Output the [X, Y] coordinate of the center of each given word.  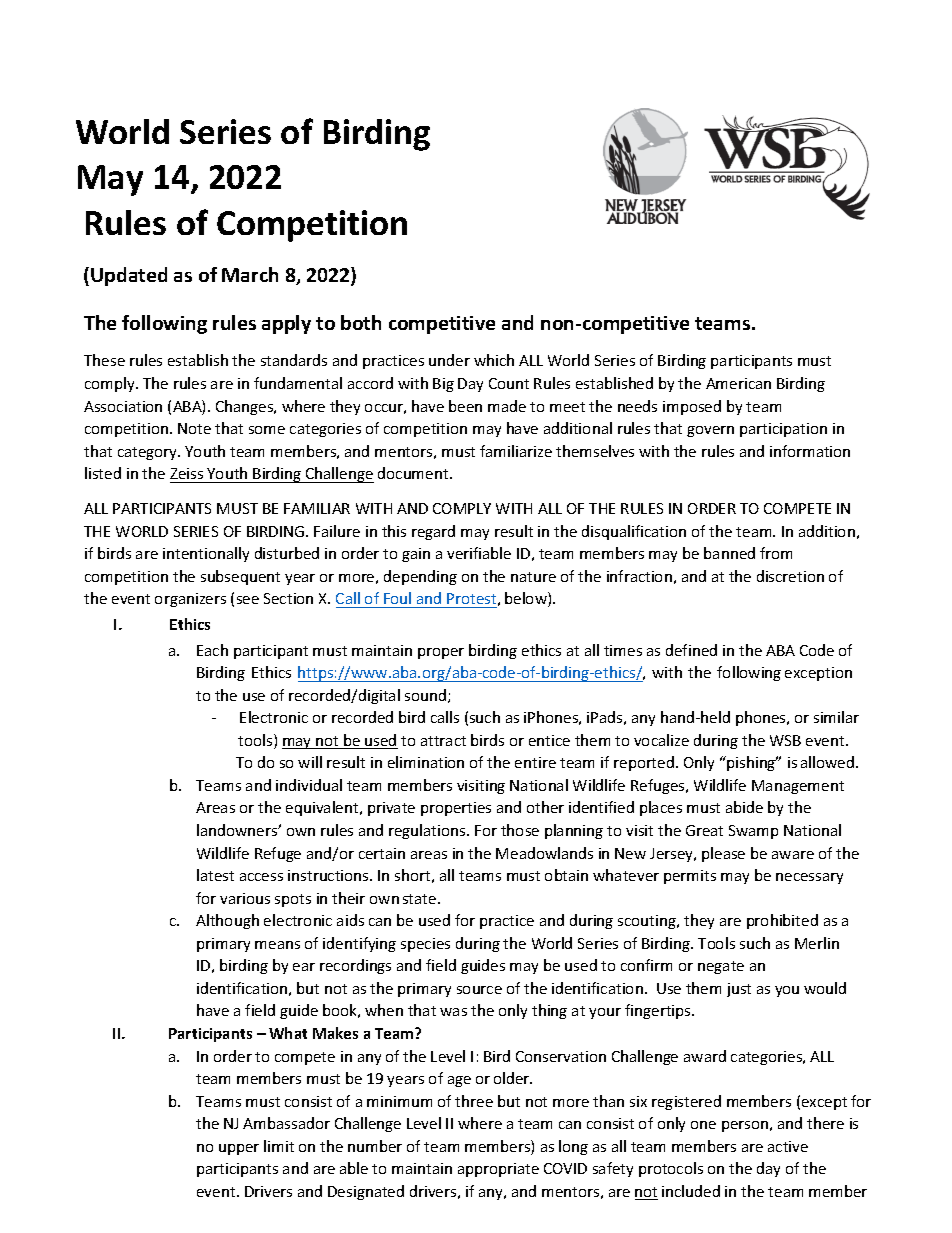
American [738, 383]
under [449, 360]
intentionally [206, 554]
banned [729, 553]
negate [721, 967]
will [310, 762]
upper [239, 1149]
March [250, 274]
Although [227, 921]
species [425, 945]
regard [433, 532]
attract [443, 741]
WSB [785, 740]
